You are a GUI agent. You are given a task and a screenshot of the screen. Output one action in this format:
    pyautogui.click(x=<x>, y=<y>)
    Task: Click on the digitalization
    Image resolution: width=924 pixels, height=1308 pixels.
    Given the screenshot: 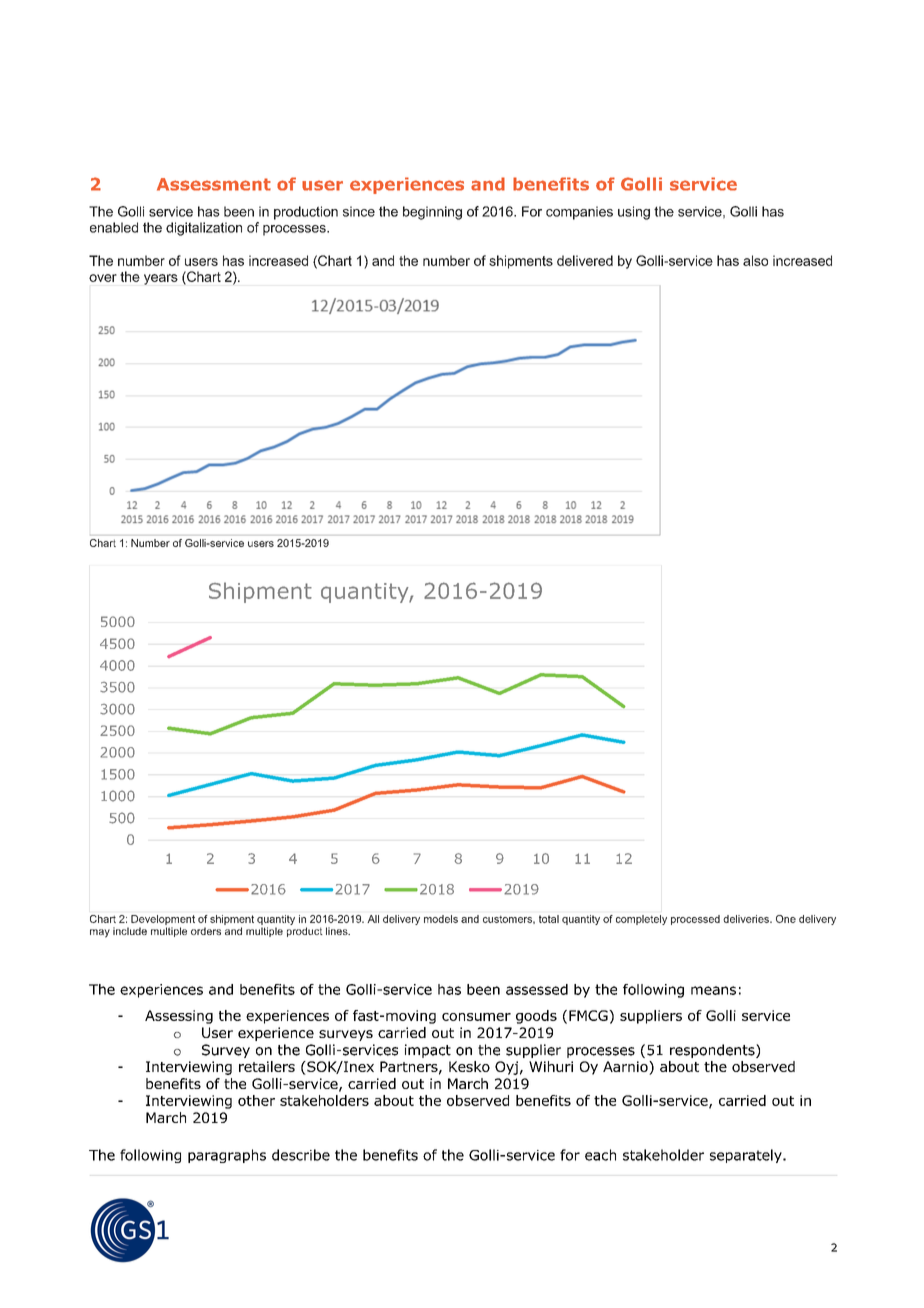 What is the action you would take?
    pyautogui.click(x=204, y=229)
